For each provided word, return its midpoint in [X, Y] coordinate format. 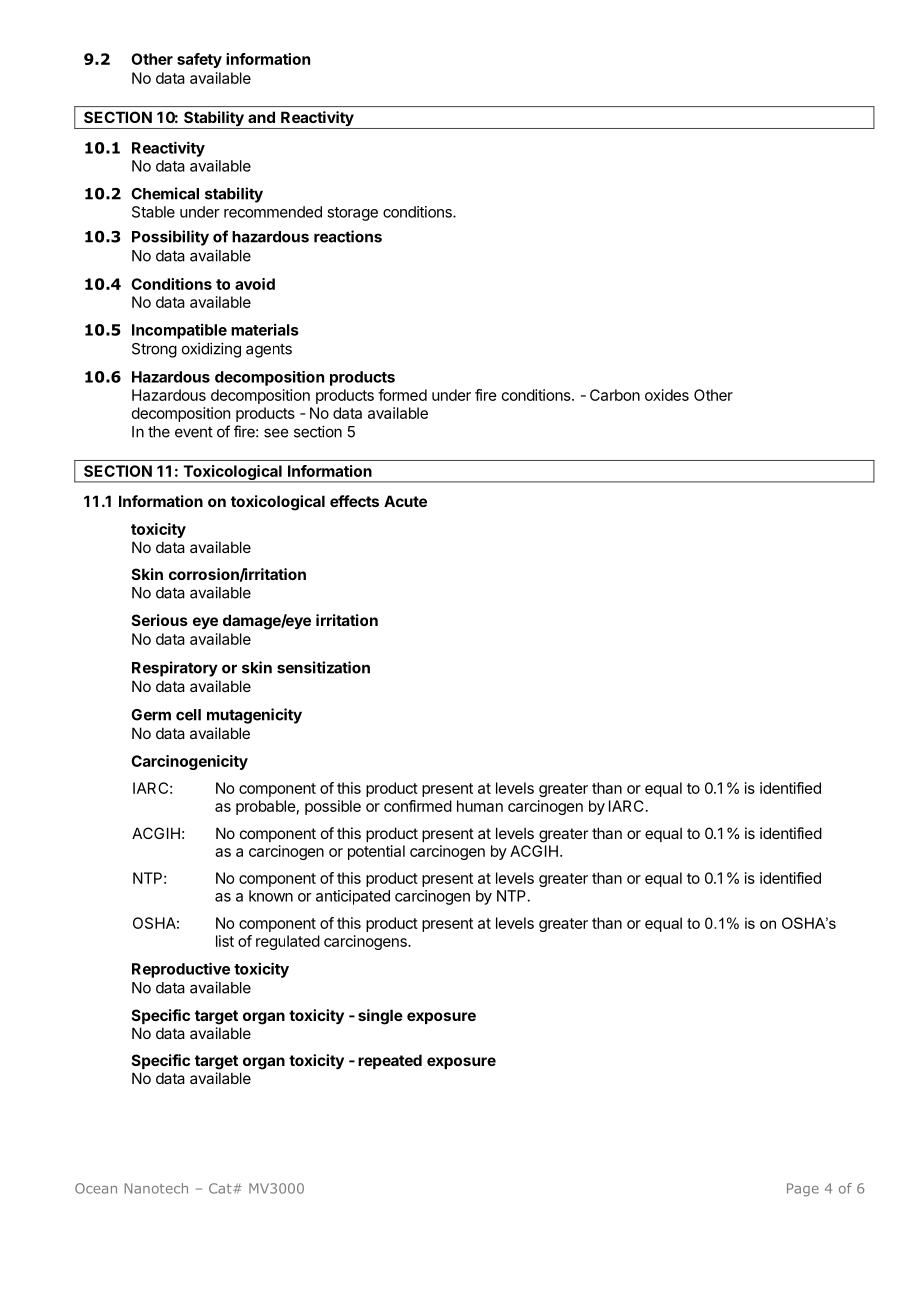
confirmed [418, 806]
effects [354, 501]
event [194, 432]
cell [188, 715]
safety [199, 60]
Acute [405, 501]
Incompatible [179, 331]
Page [803, 1189]
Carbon [615, 395]
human [480, 806]
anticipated [353, 897]
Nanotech [156, 1188]
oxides [667, 395]
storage [352, 214]
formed [402, 395]
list [225, 941]
